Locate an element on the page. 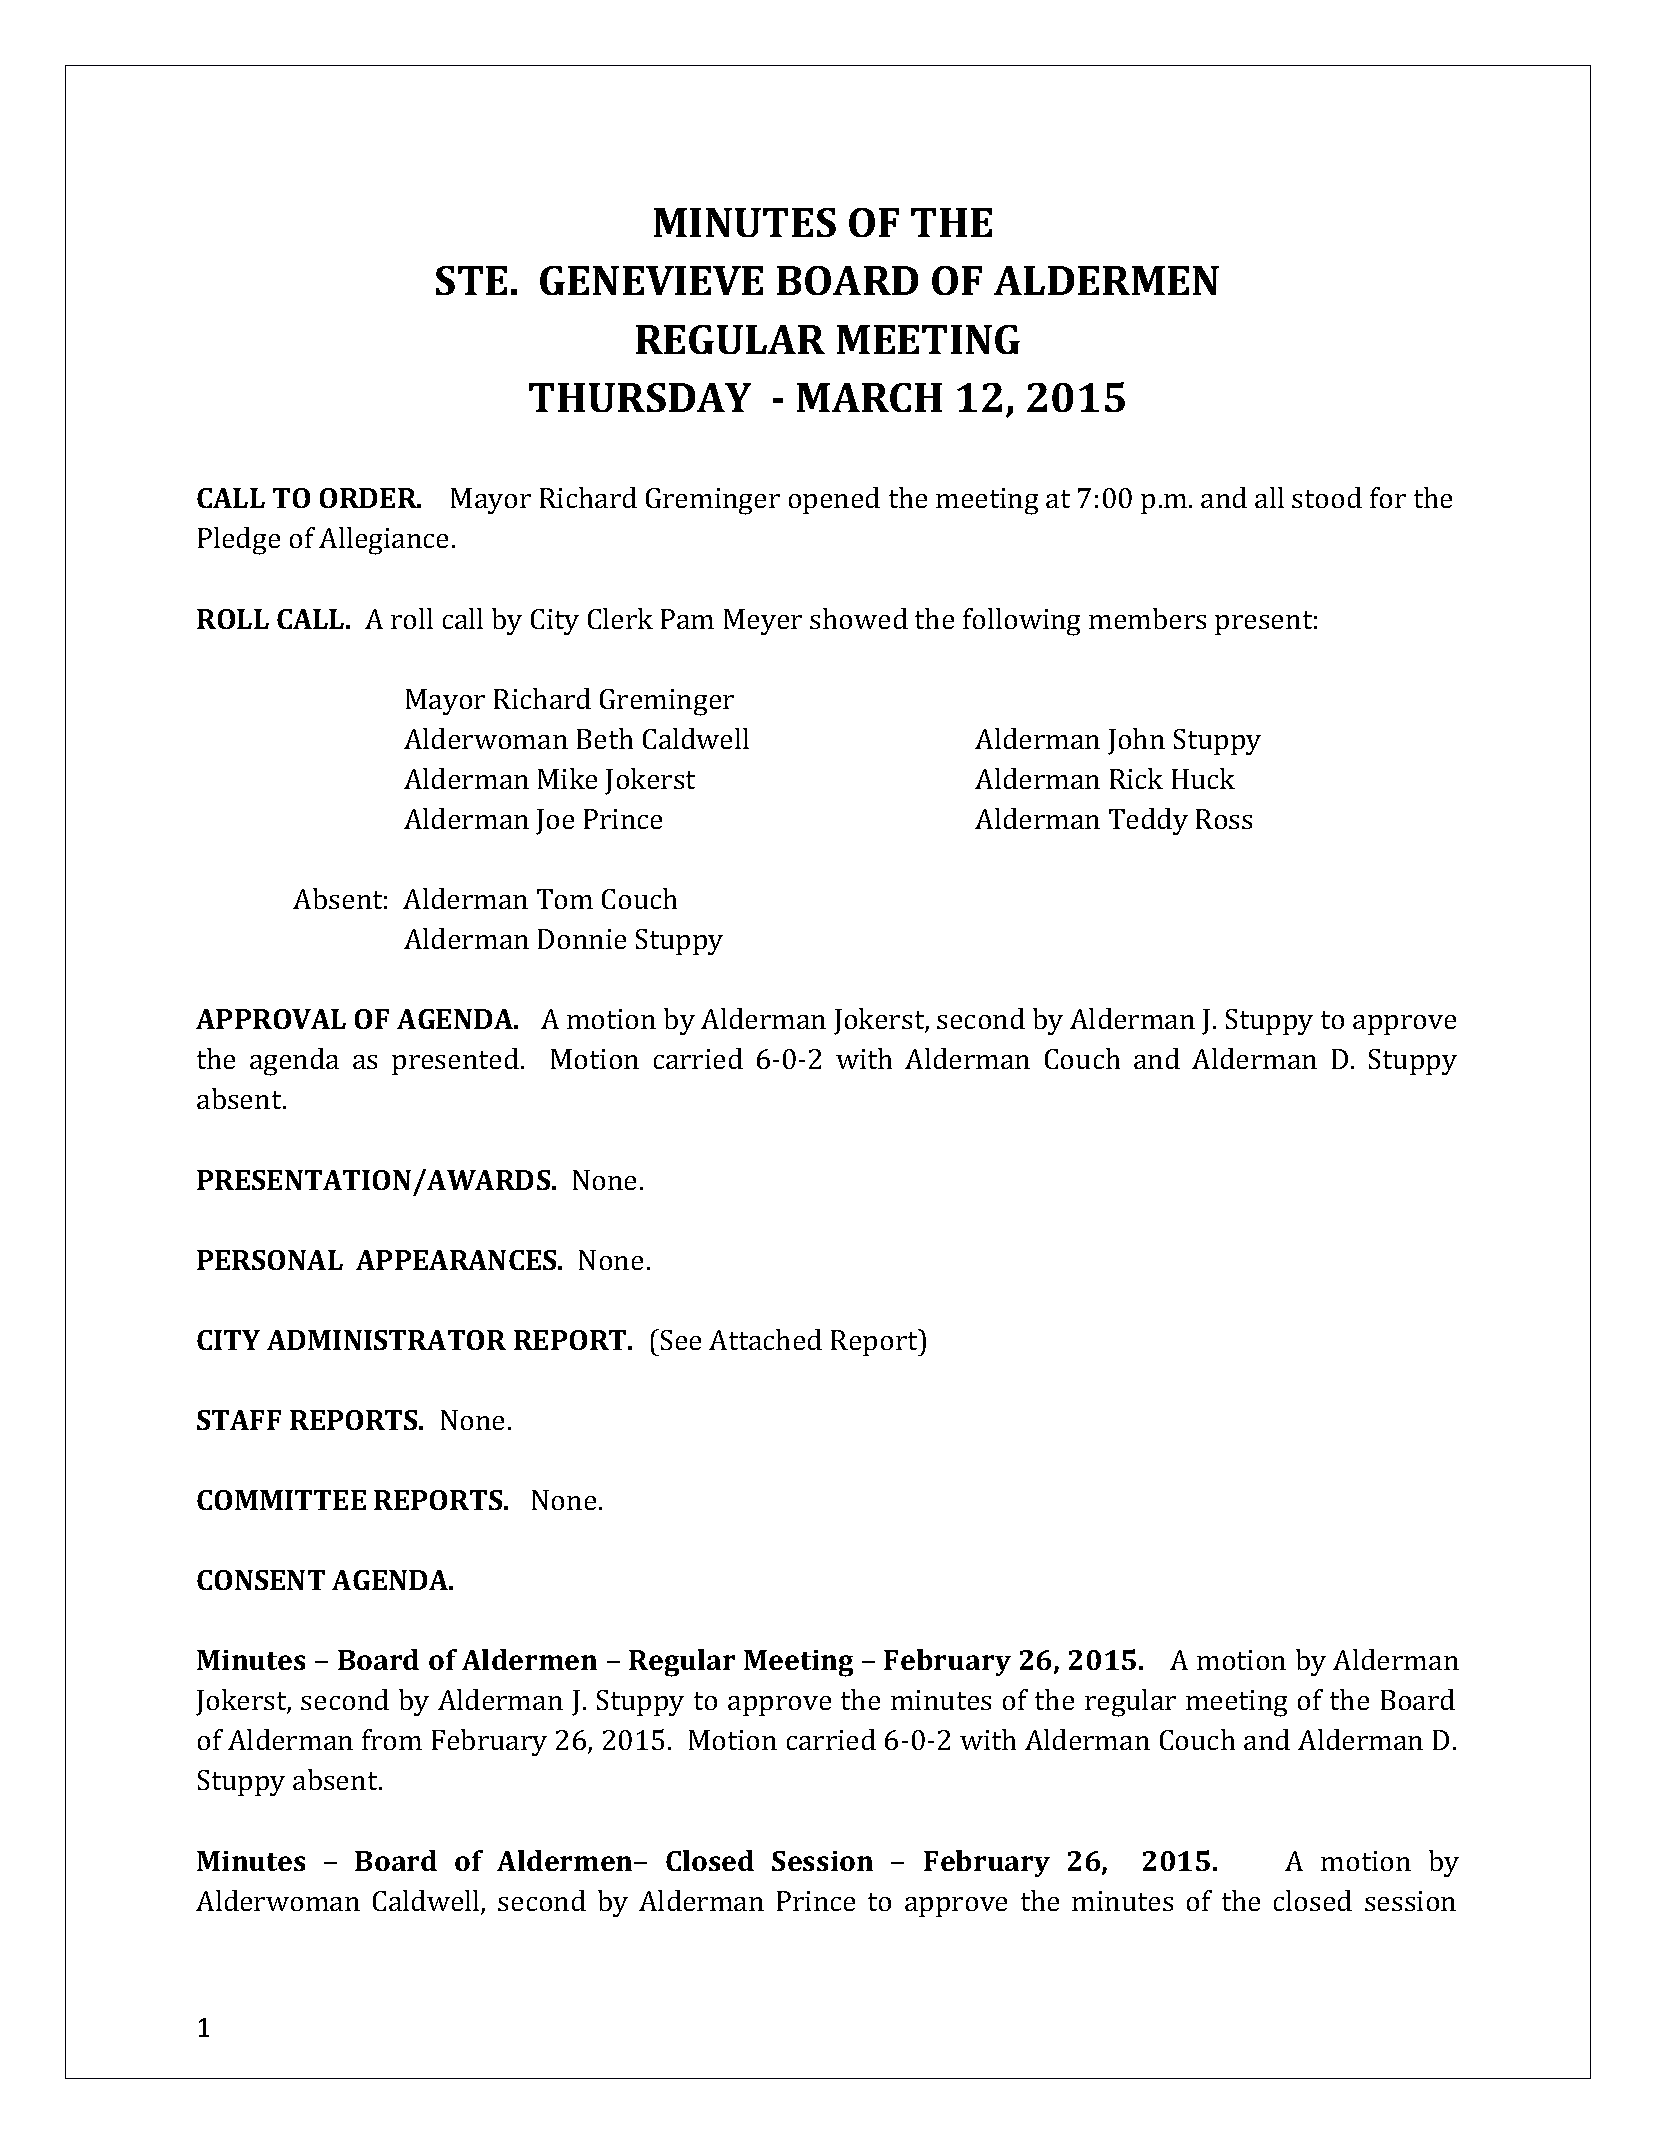  from is located at coordinates (392, 1739).
